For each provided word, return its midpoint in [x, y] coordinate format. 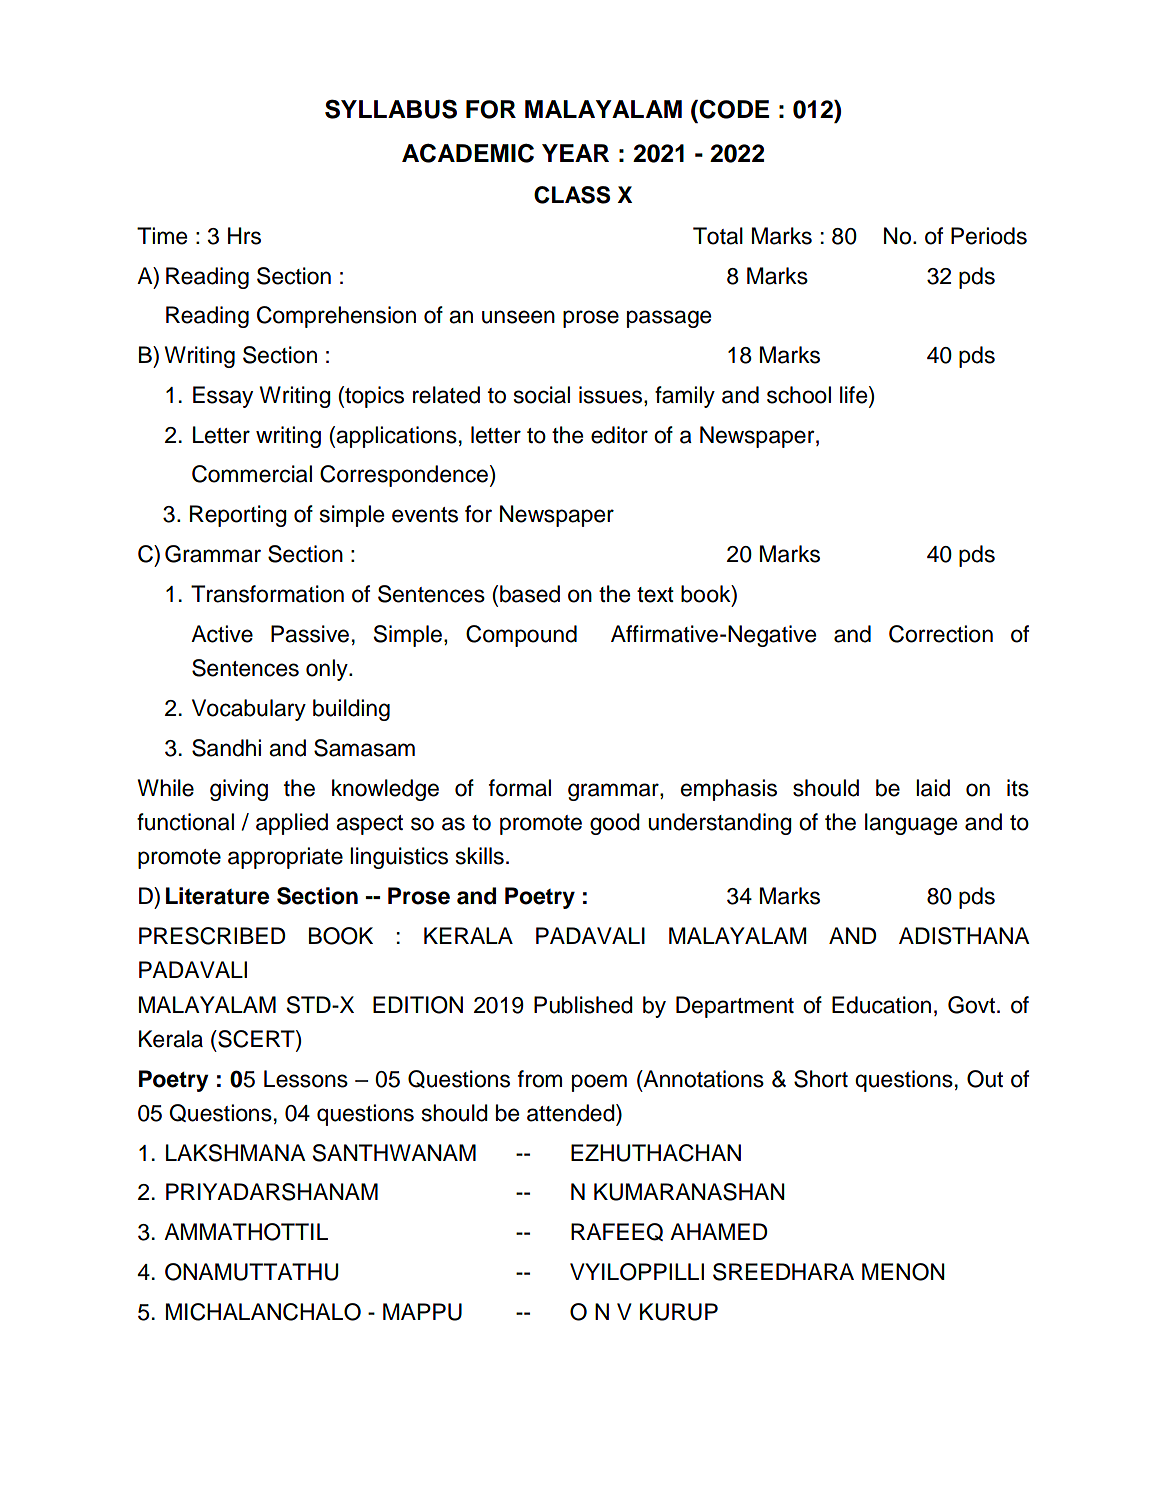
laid [933, 788]
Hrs [244, 236]
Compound [521, 636]
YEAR [575, 153]
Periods [989, 236]
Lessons [306, 1079]
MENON [903, 1272]
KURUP [679, 1312]
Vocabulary [249, 710]
